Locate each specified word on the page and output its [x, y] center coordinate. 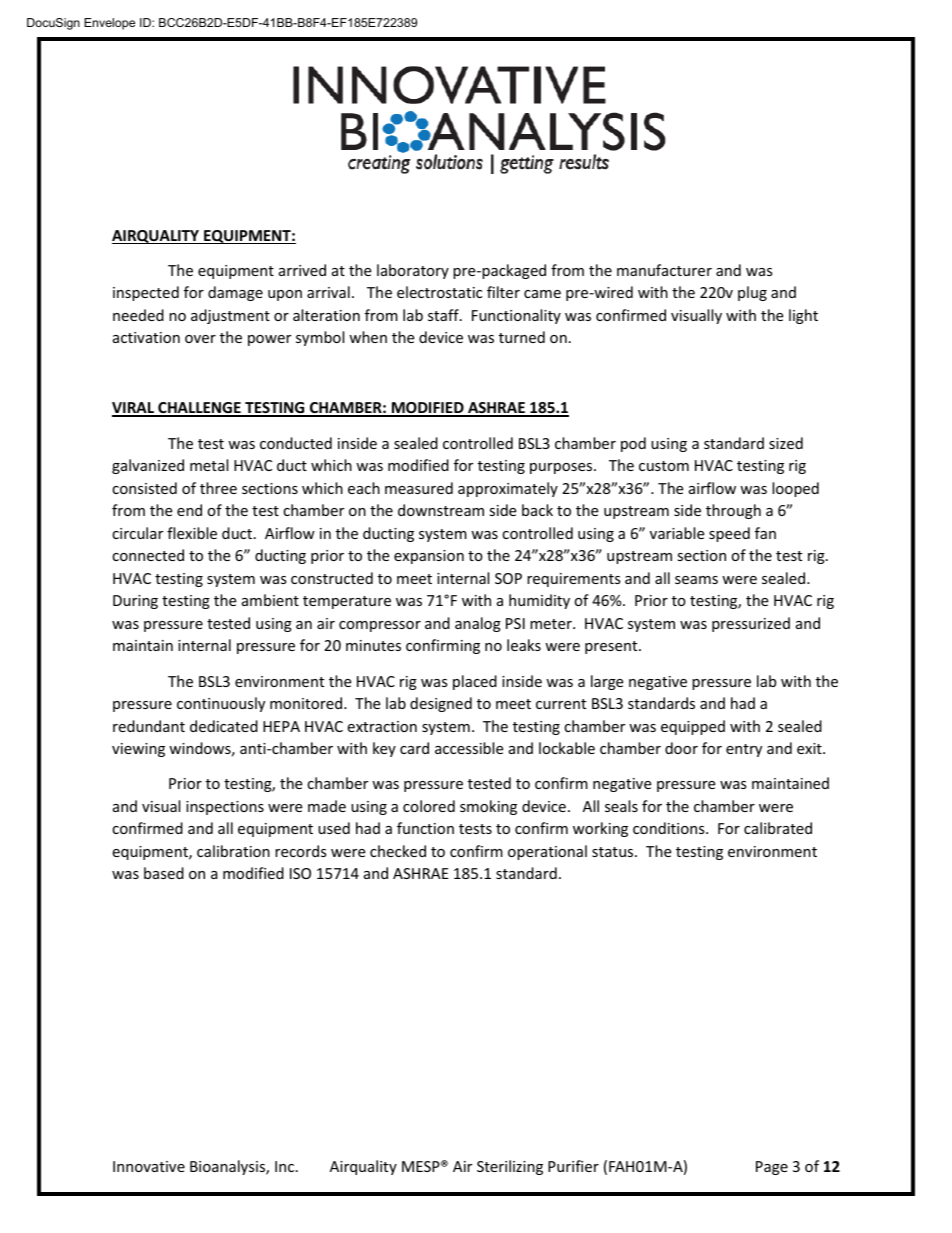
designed [441, 704]
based [164, 873]
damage [235, 293]
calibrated [778, 828]
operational [547, 852]
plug [752, 293]
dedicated [224, 726]
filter [503, 292]
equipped [693, 727]
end [189, 510]
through [733, 511]
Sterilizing [510, 1167]
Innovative [149, 1166]
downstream [441, 510]
